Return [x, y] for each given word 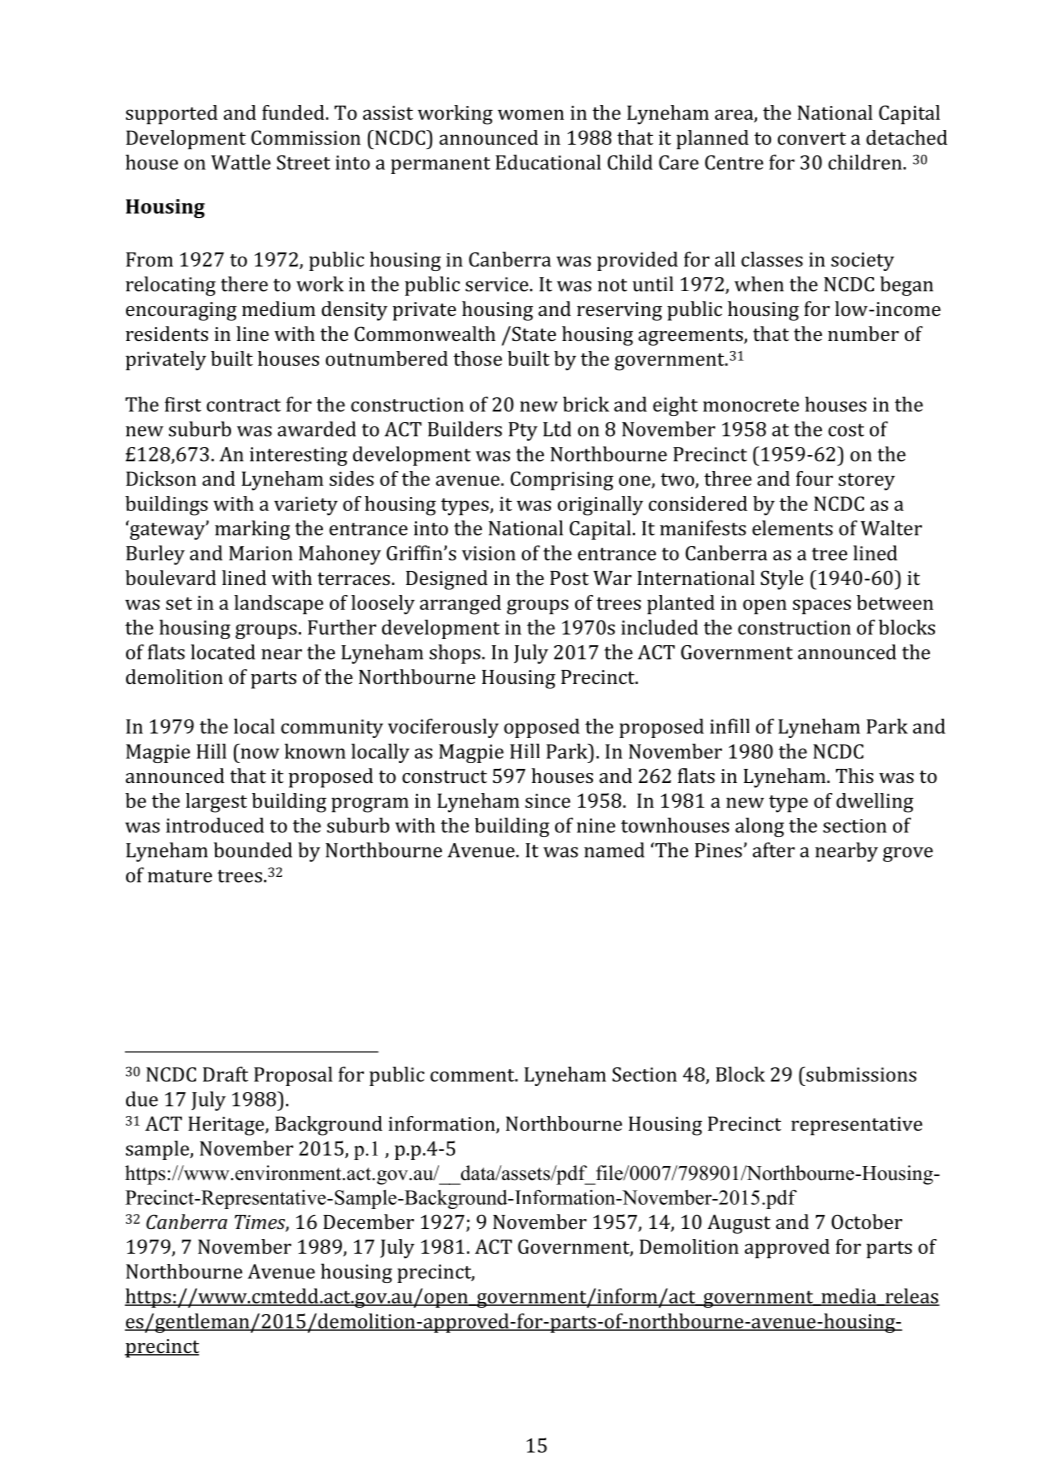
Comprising [562, 481]
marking [252, 530]
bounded [253, 850]
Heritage [227, 1126]
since [547, 801]
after [774, 850]
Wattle [241, 162]
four [814, 478]
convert [812, 138]
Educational [548, 162]
